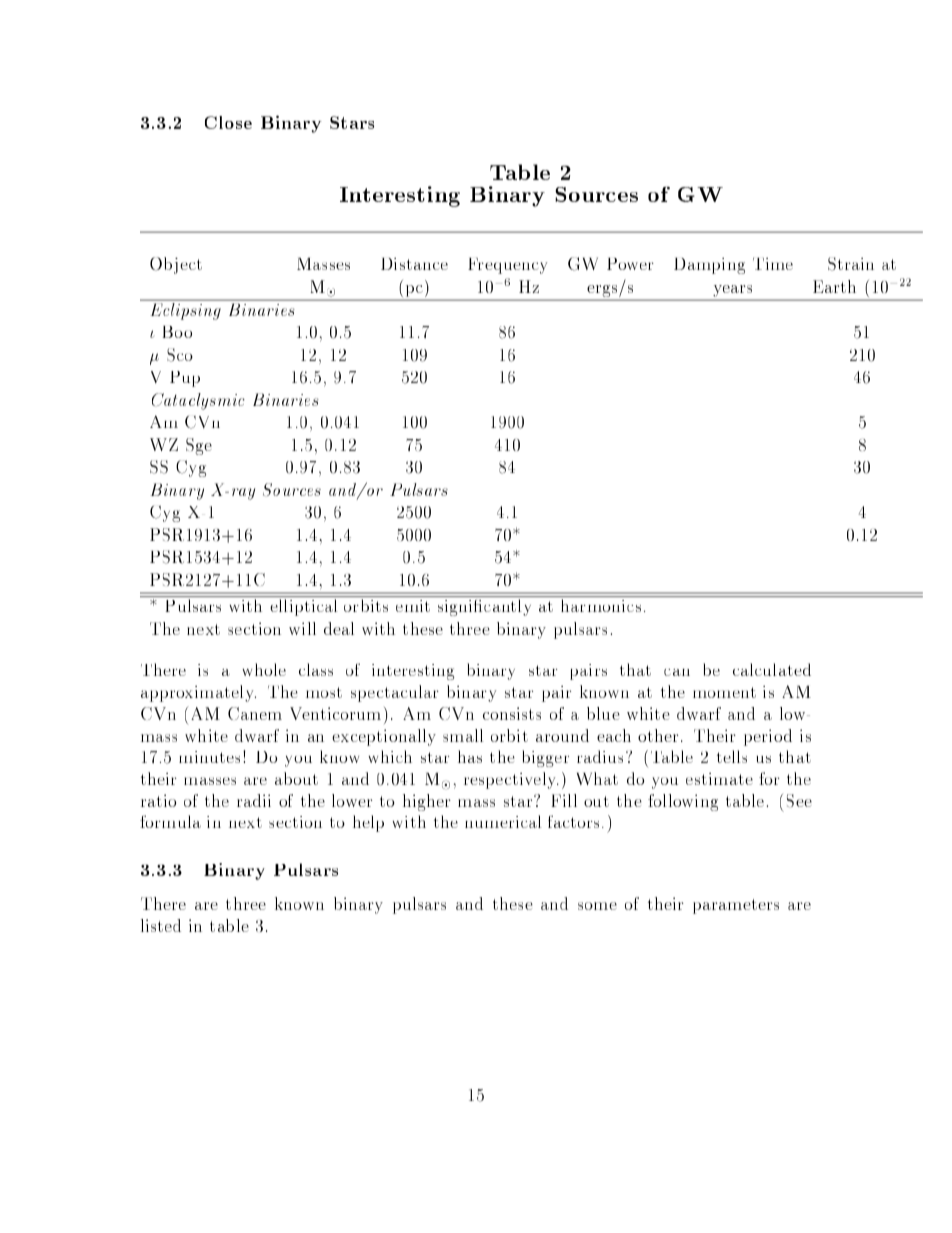 This document has width=952, height=1233. Describe the element at coordinates (601, 605) in the document. I see `harmonics` at that location.
